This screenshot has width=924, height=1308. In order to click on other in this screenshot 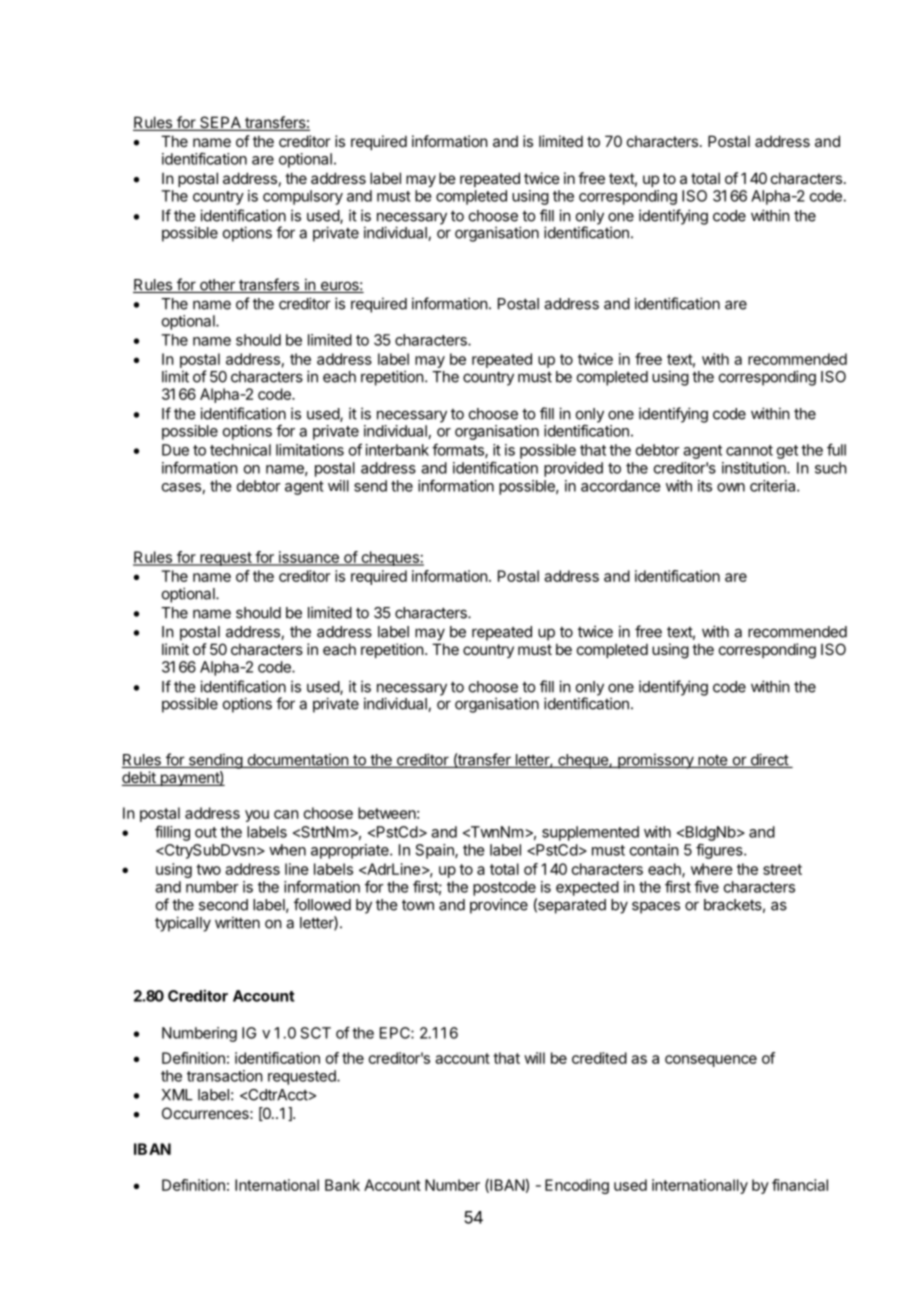, I will do `click(217, 286)`.
